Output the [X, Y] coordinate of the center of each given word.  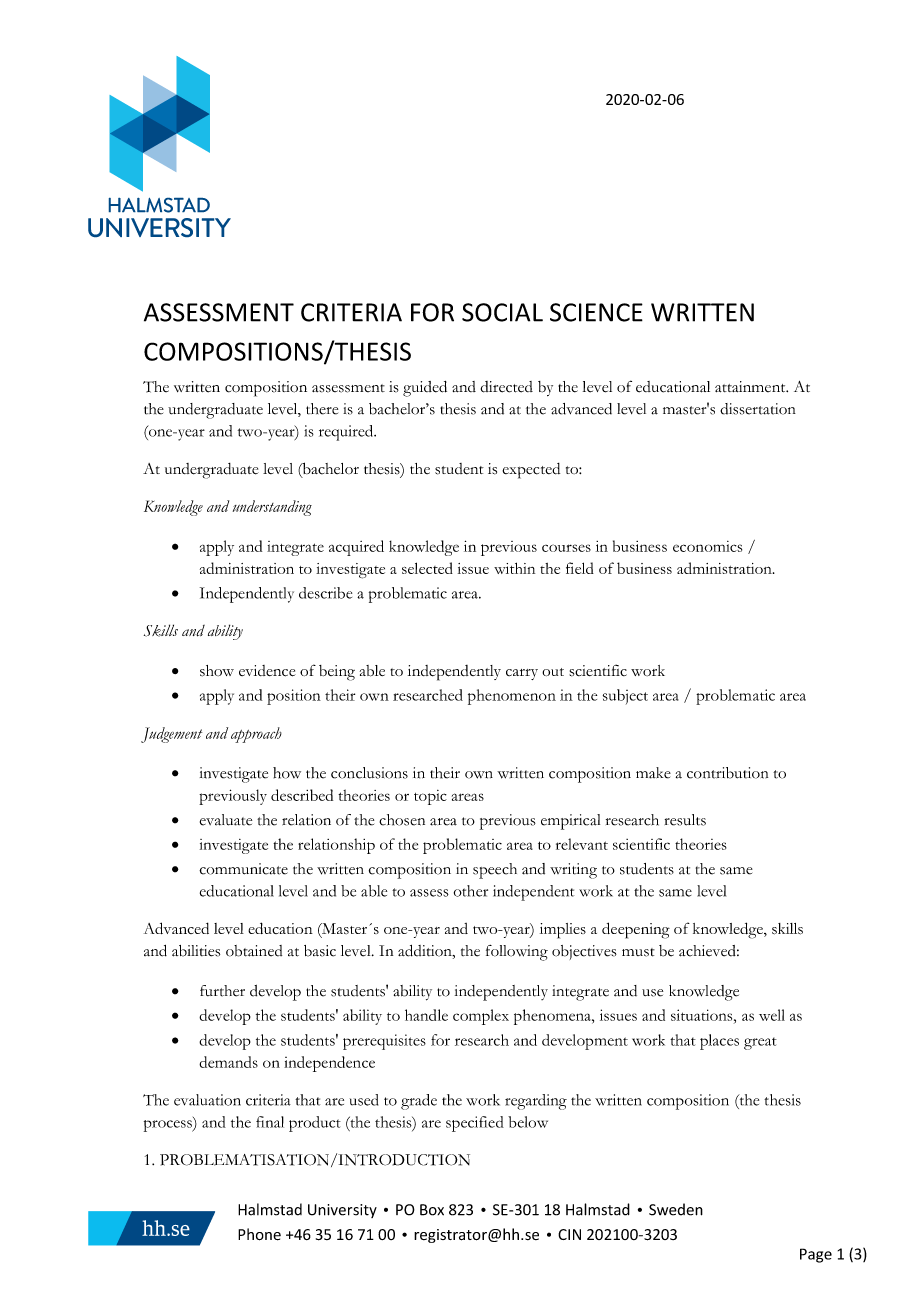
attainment [751, 386]
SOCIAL [502, 312]
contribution [727, 773]
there [322, 409]
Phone [259, 1234]
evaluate [226, 820]
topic [430, 797]
